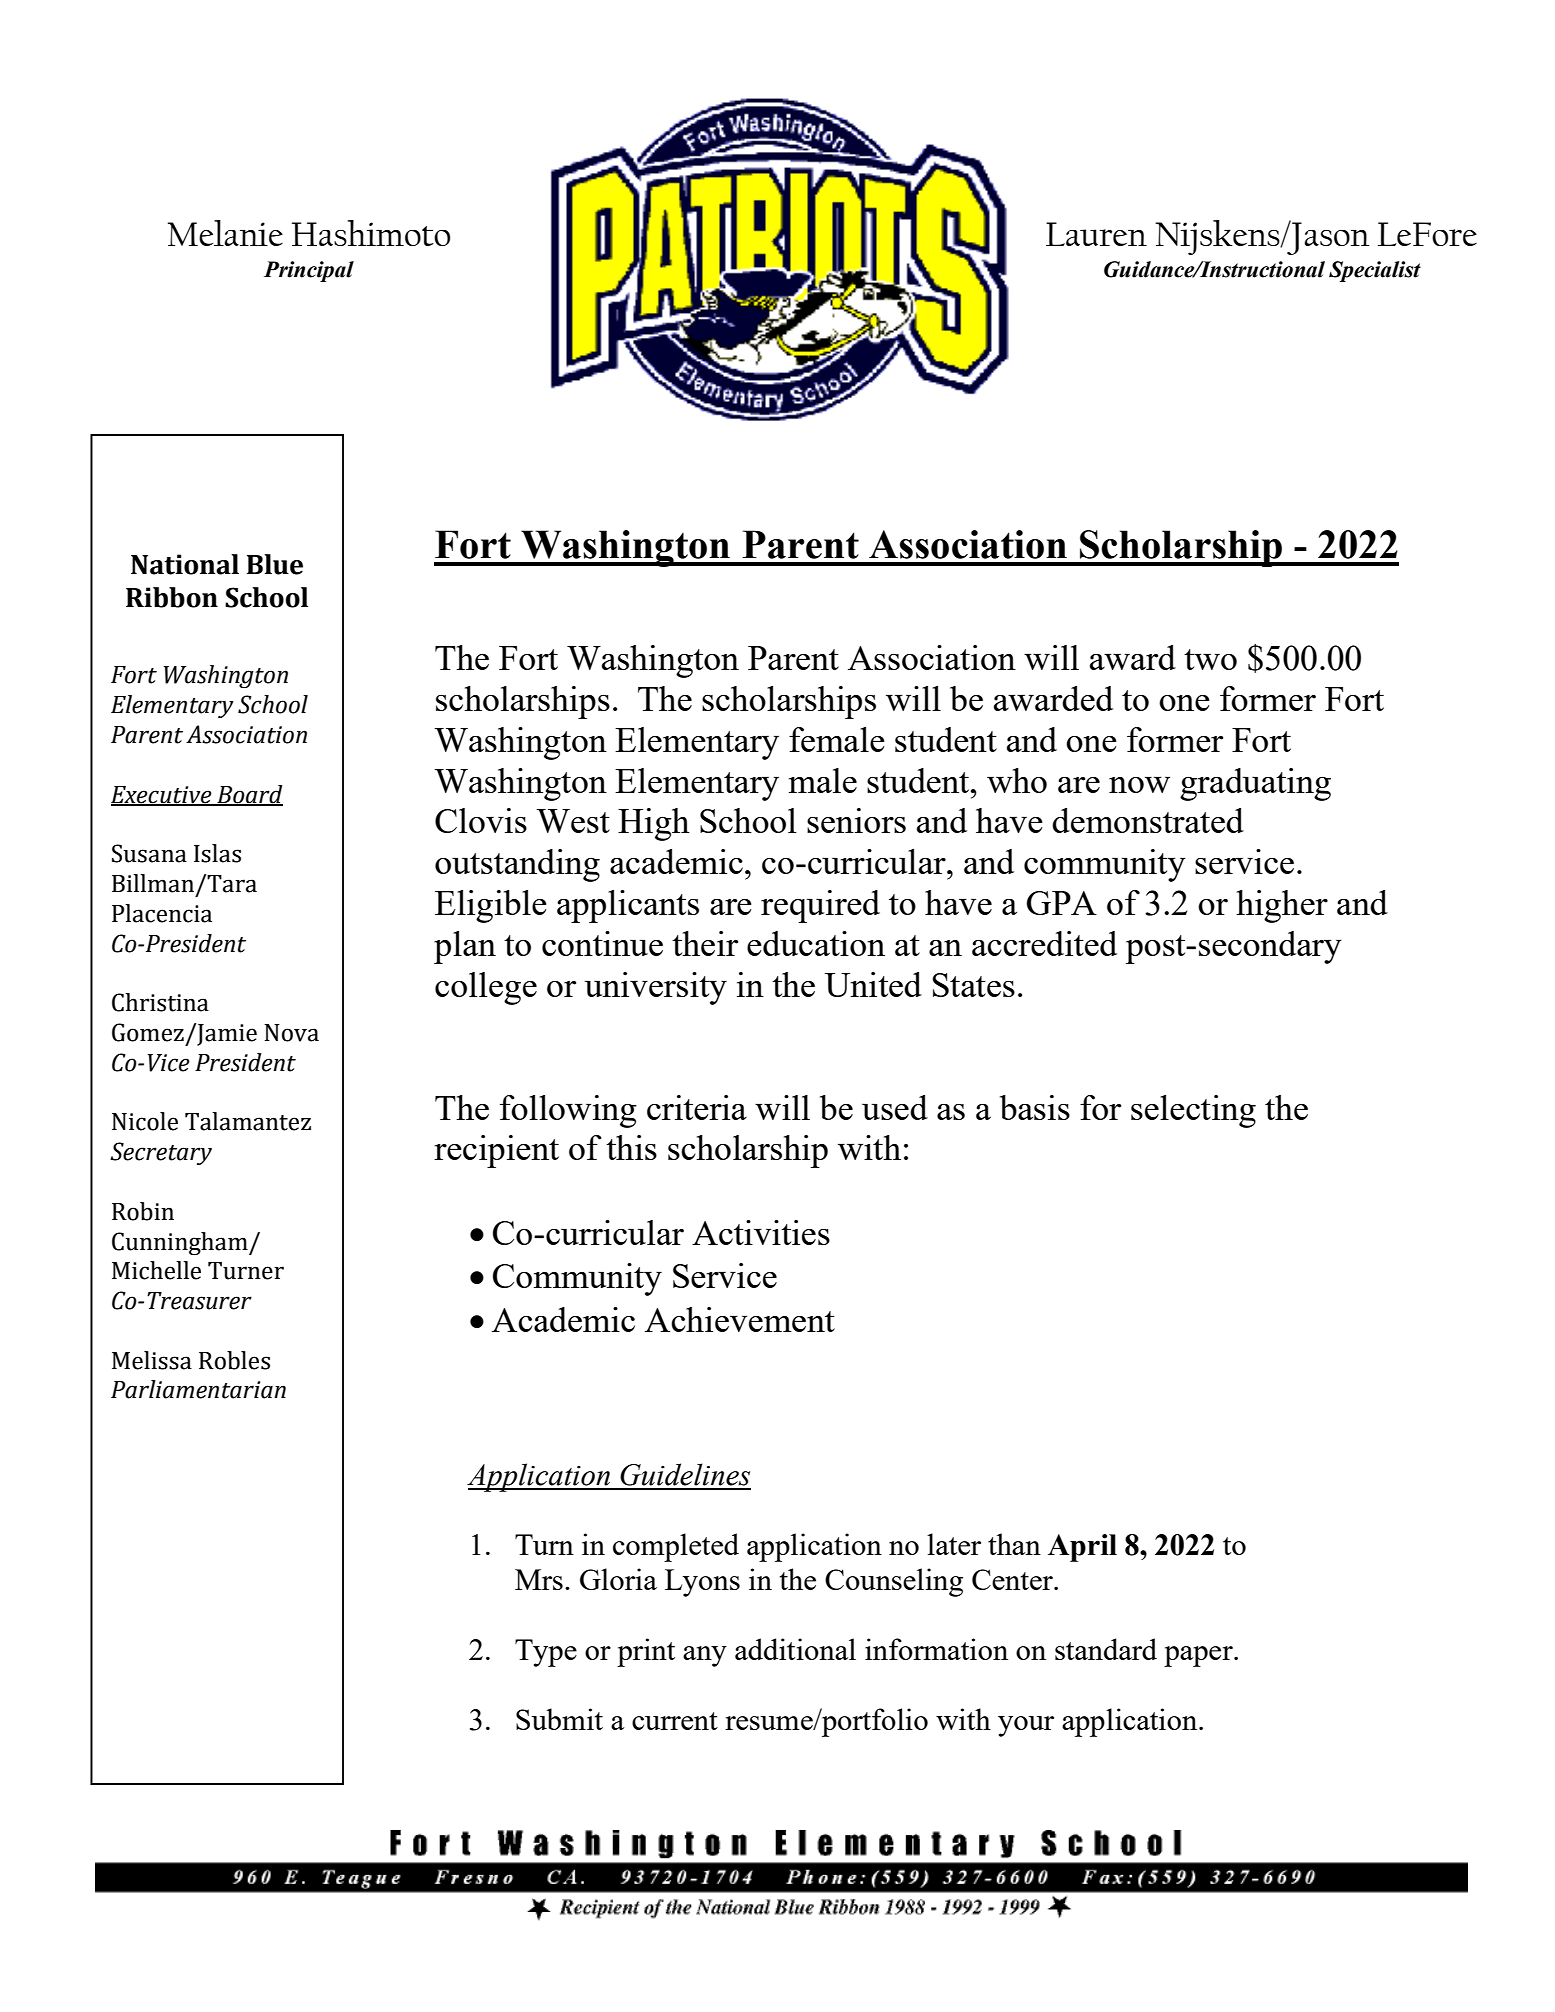 The width and height of the document is (1555, 2012). What do you see at coordinates (795, 1649) in the document?
I see `additional` at bounding box center [795, 1649].
